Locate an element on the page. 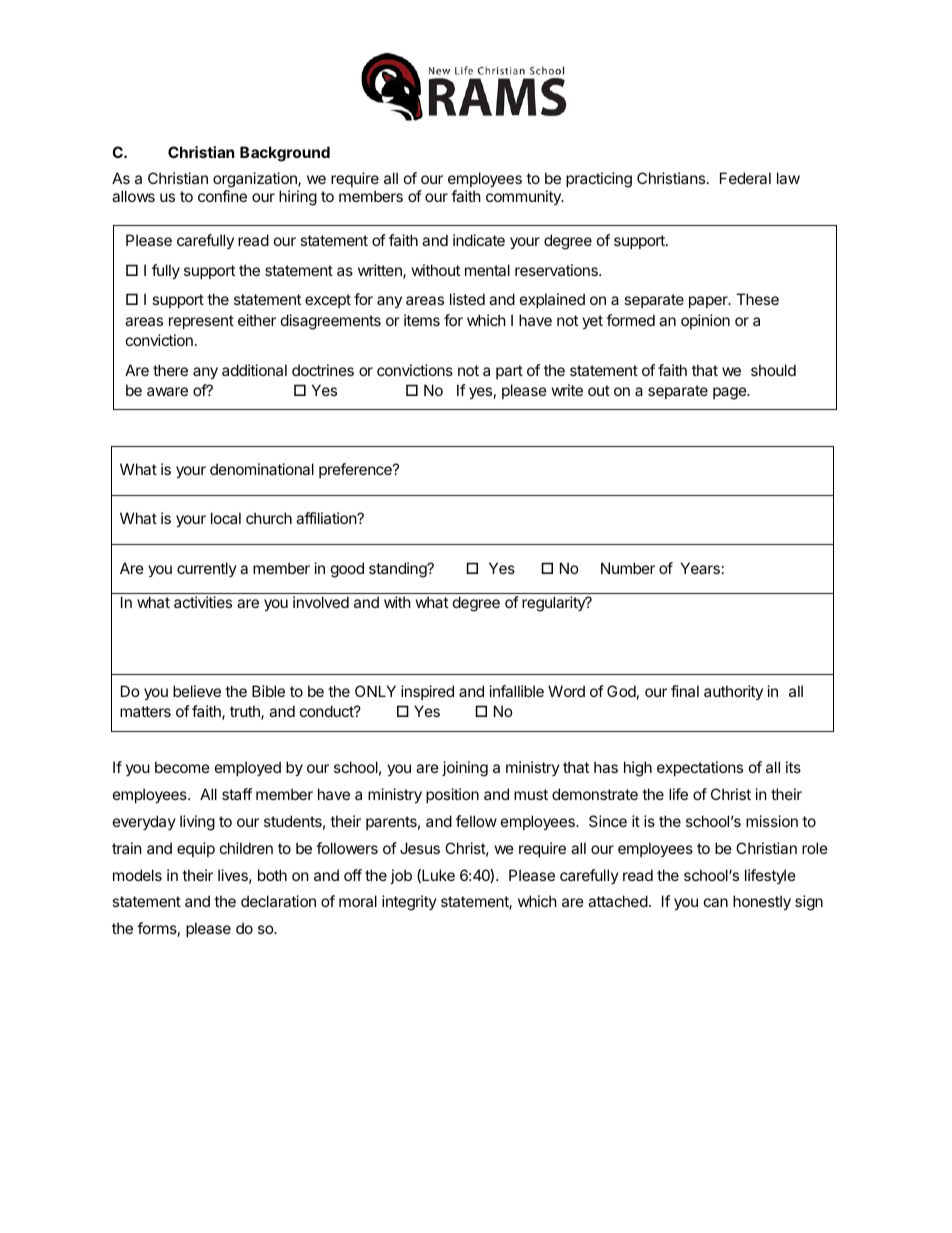 The image size is (952, 1233). community is located at coordinates (524, 197).
